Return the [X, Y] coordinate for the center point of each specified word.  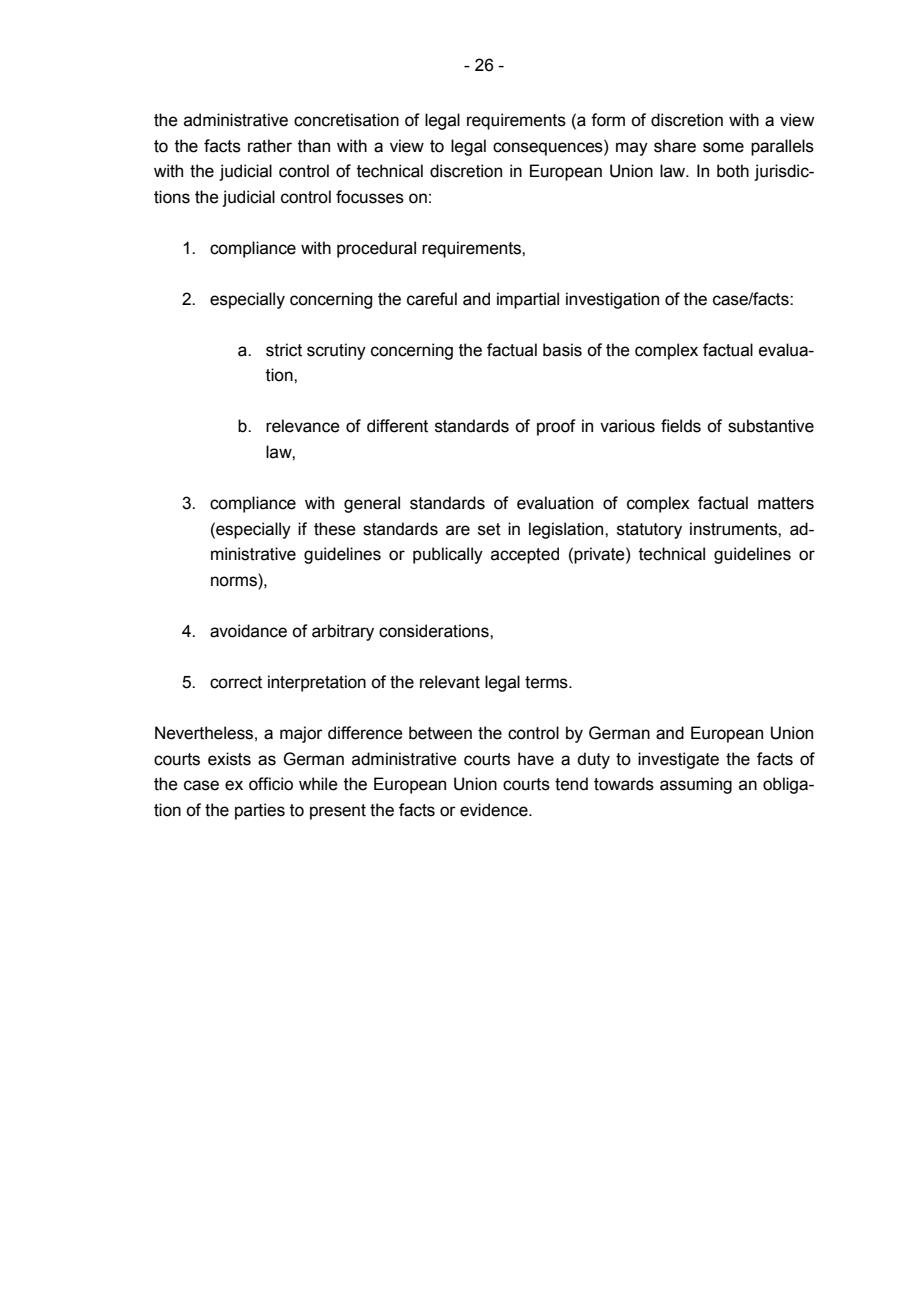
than [314, 146]
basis [562, 350]
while [318, 784]
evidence [495, 810]
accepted [525, 555]
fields [681, 426]
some [723, 147]
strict [284, 350]
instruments [734, 529]
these [335, 529]
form [608, 120]
